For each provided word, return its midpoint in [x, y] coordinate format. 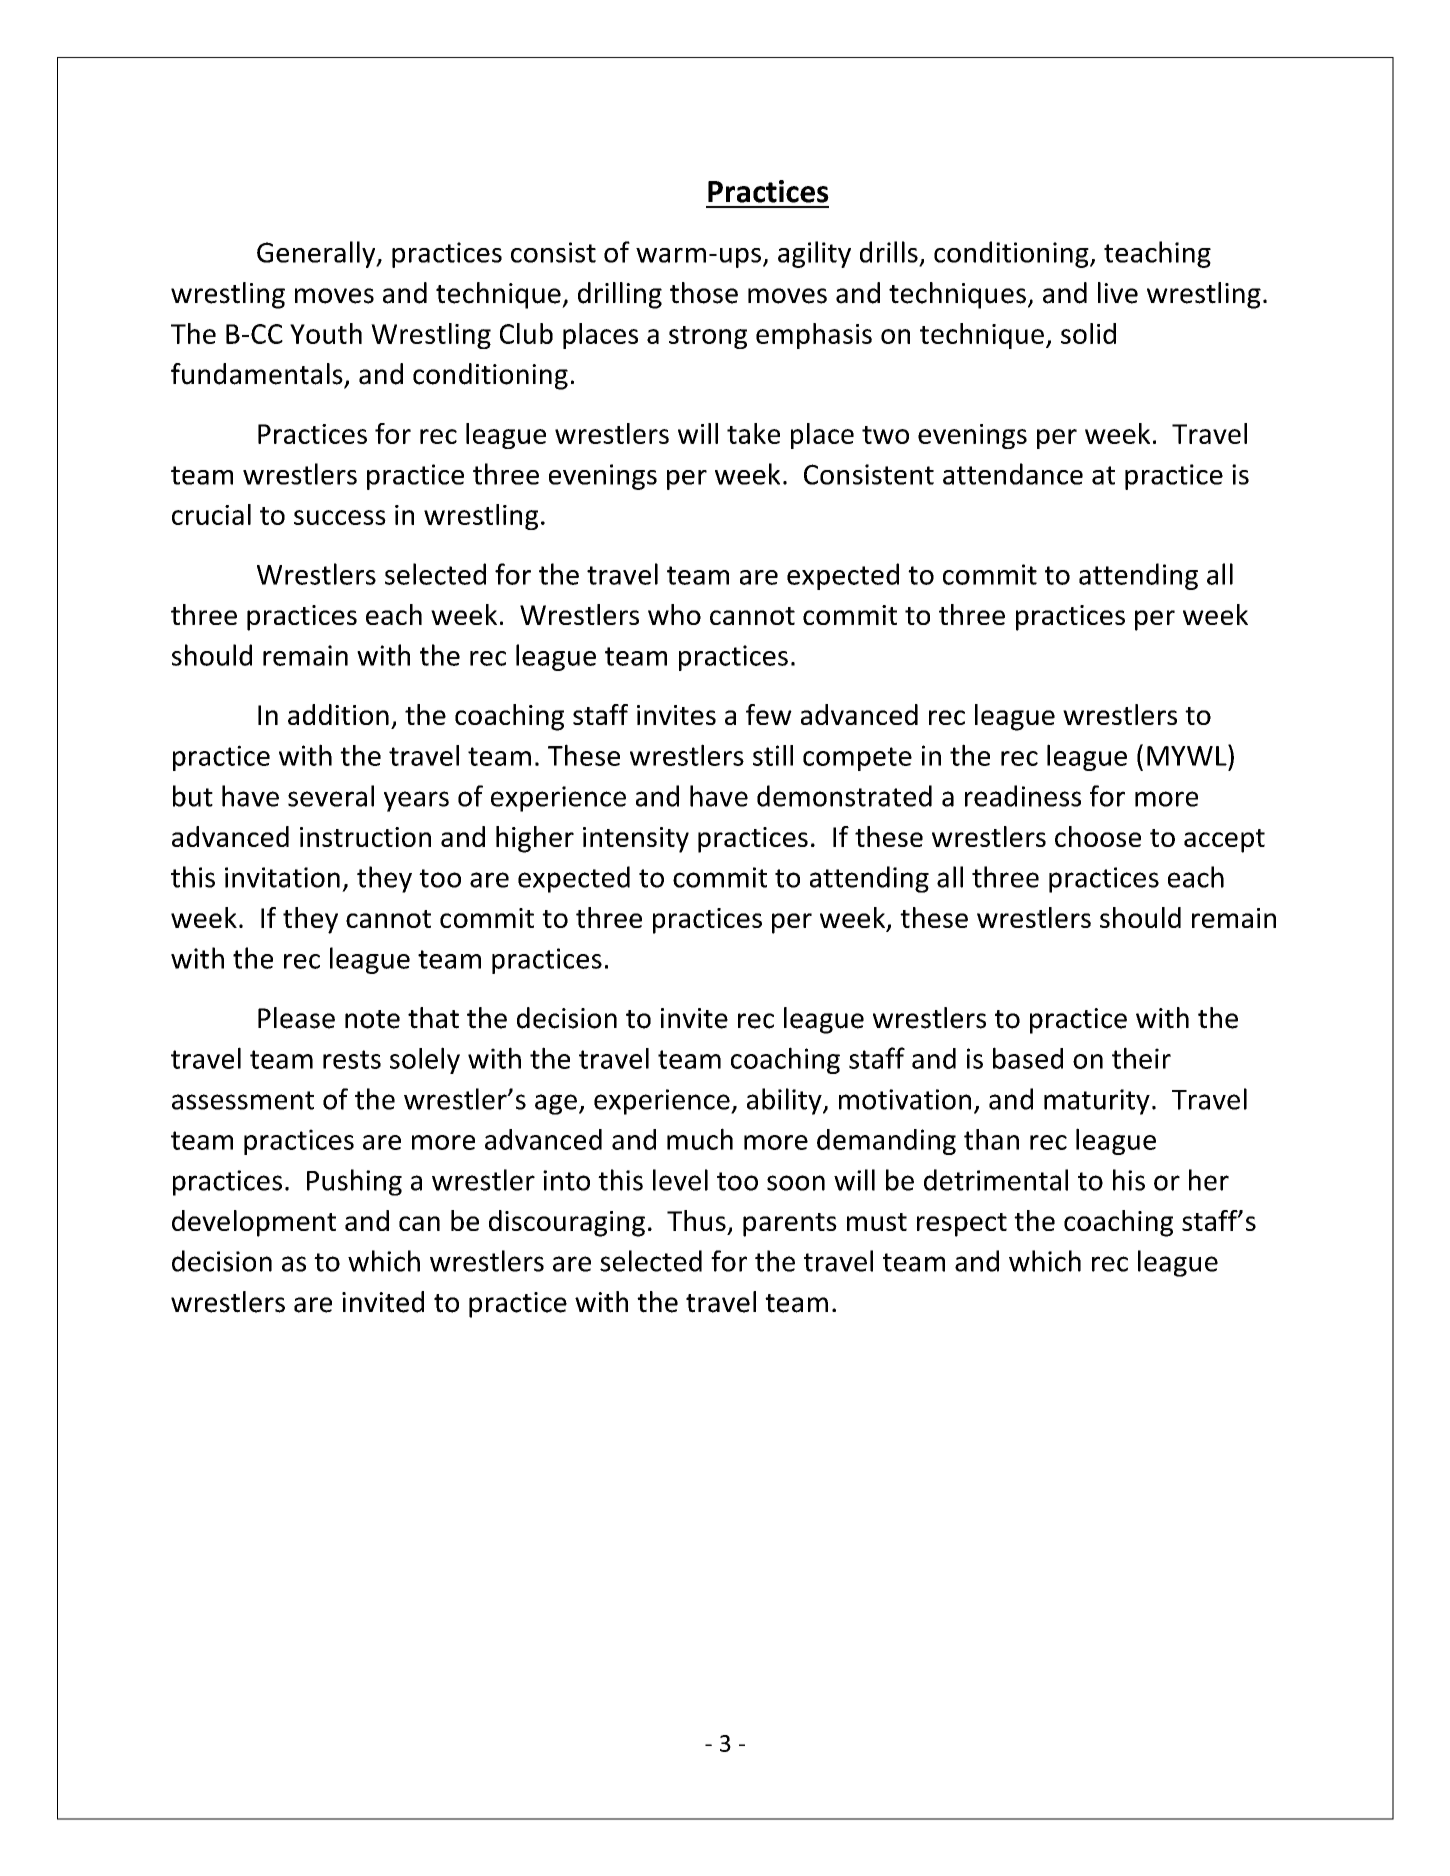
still [773, 755]
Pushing [354, 1182]
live [1118, 293]
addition [338, 714]
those [704, 293]
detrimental [996, 1180]
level [680, 1180]
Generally [317, 254]
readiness [1023, 796]
